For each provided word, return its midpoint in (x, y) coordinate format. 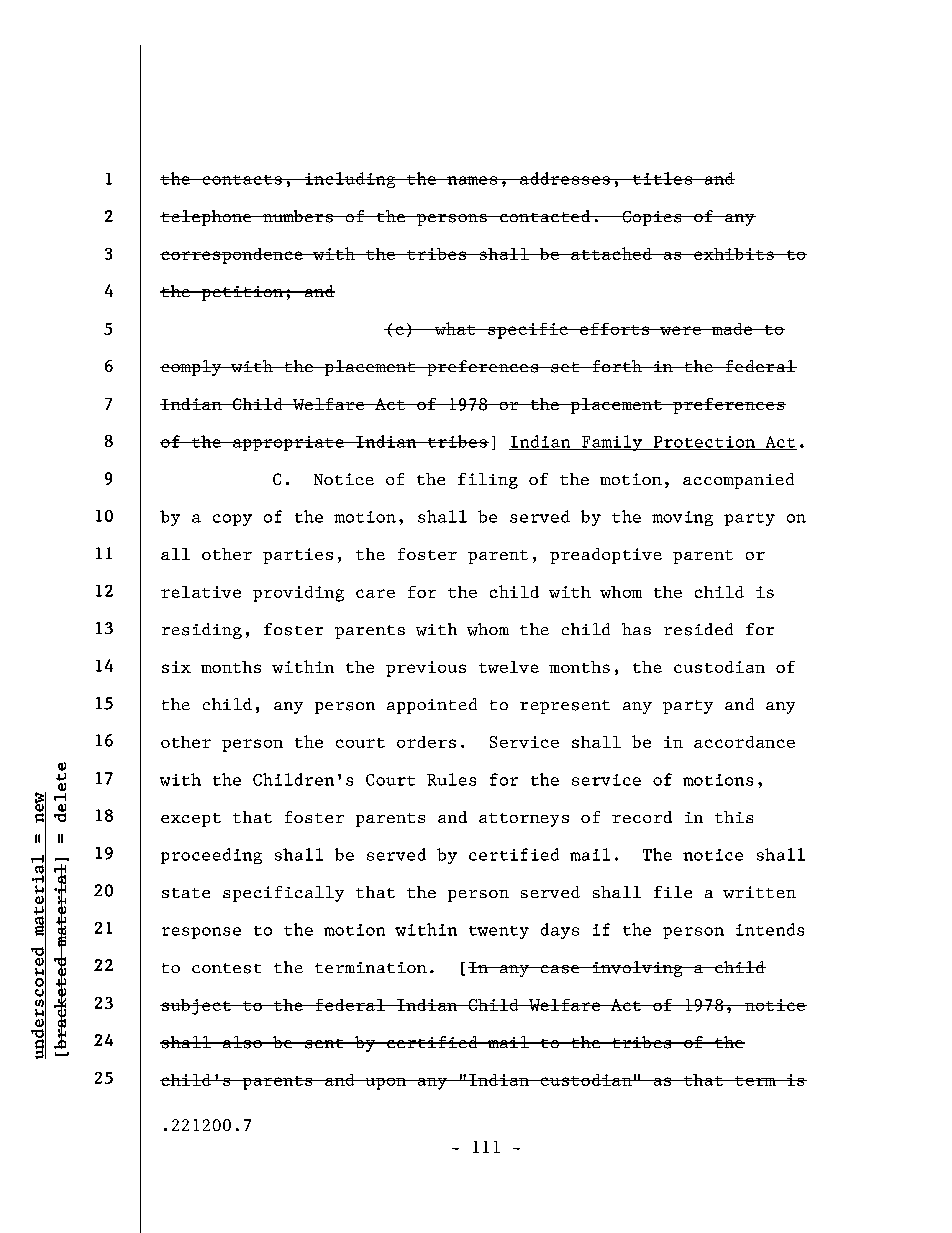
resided (698, 629)
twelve (509, 667)
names (472, 180)
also (242, 1042)
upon (386, 1084)
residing (202, 631)
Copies (652, 218)
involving (637, 969)
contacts (242, 180)
